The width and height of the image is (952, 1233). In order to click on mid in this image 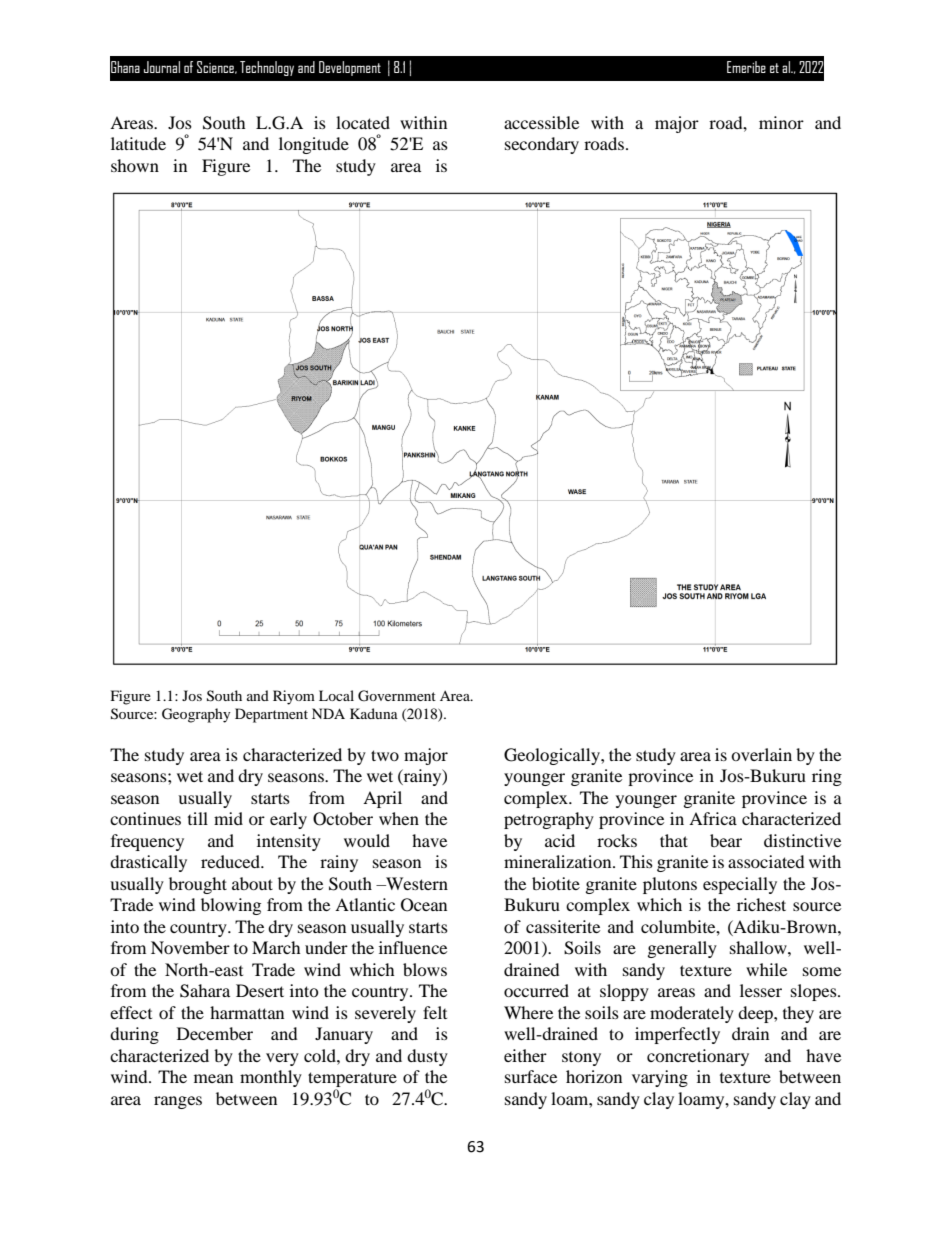, I will do `click(228, 818)`.
